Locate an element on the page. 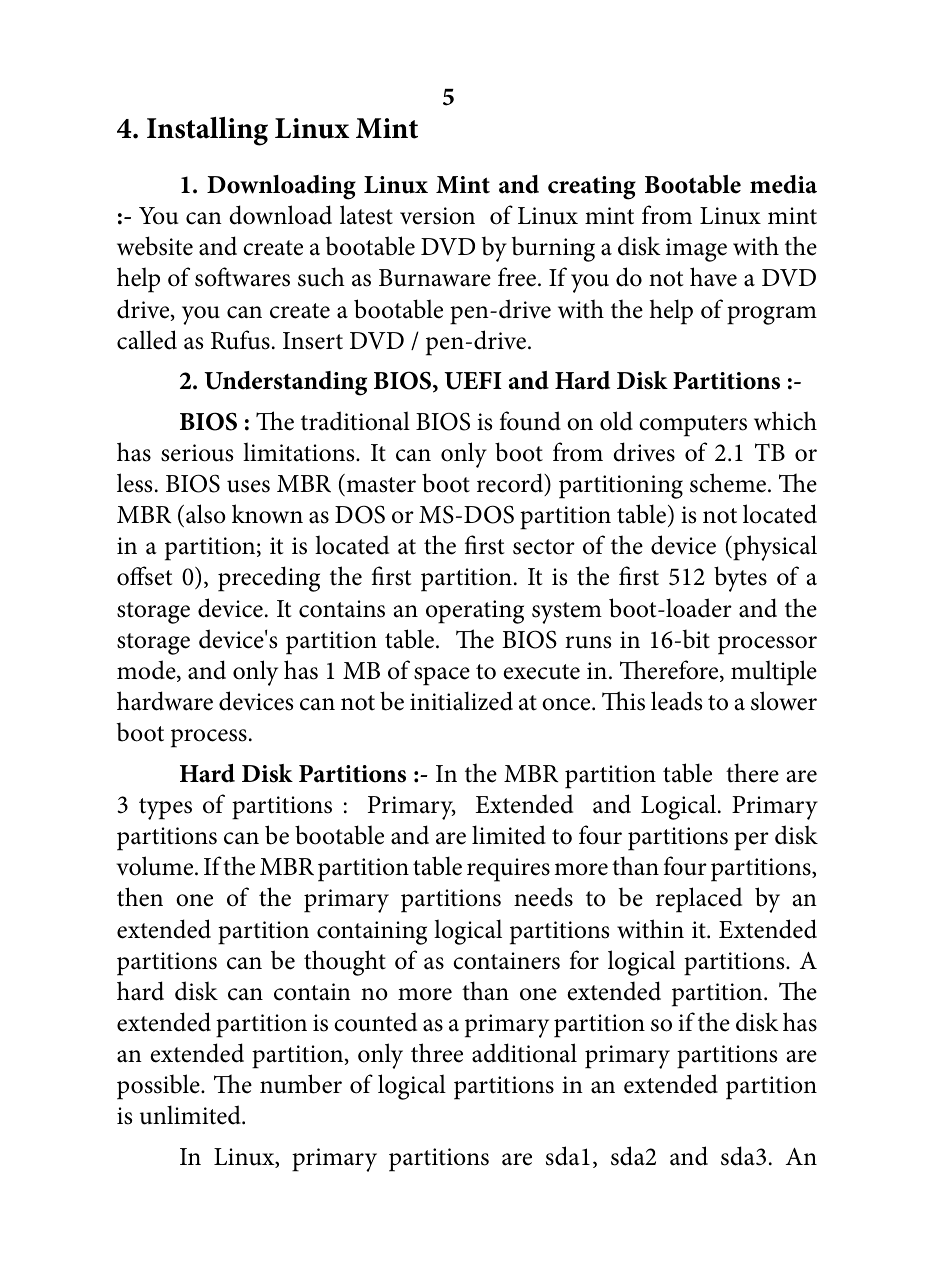  bytes is located at coordinates (740, 579).
